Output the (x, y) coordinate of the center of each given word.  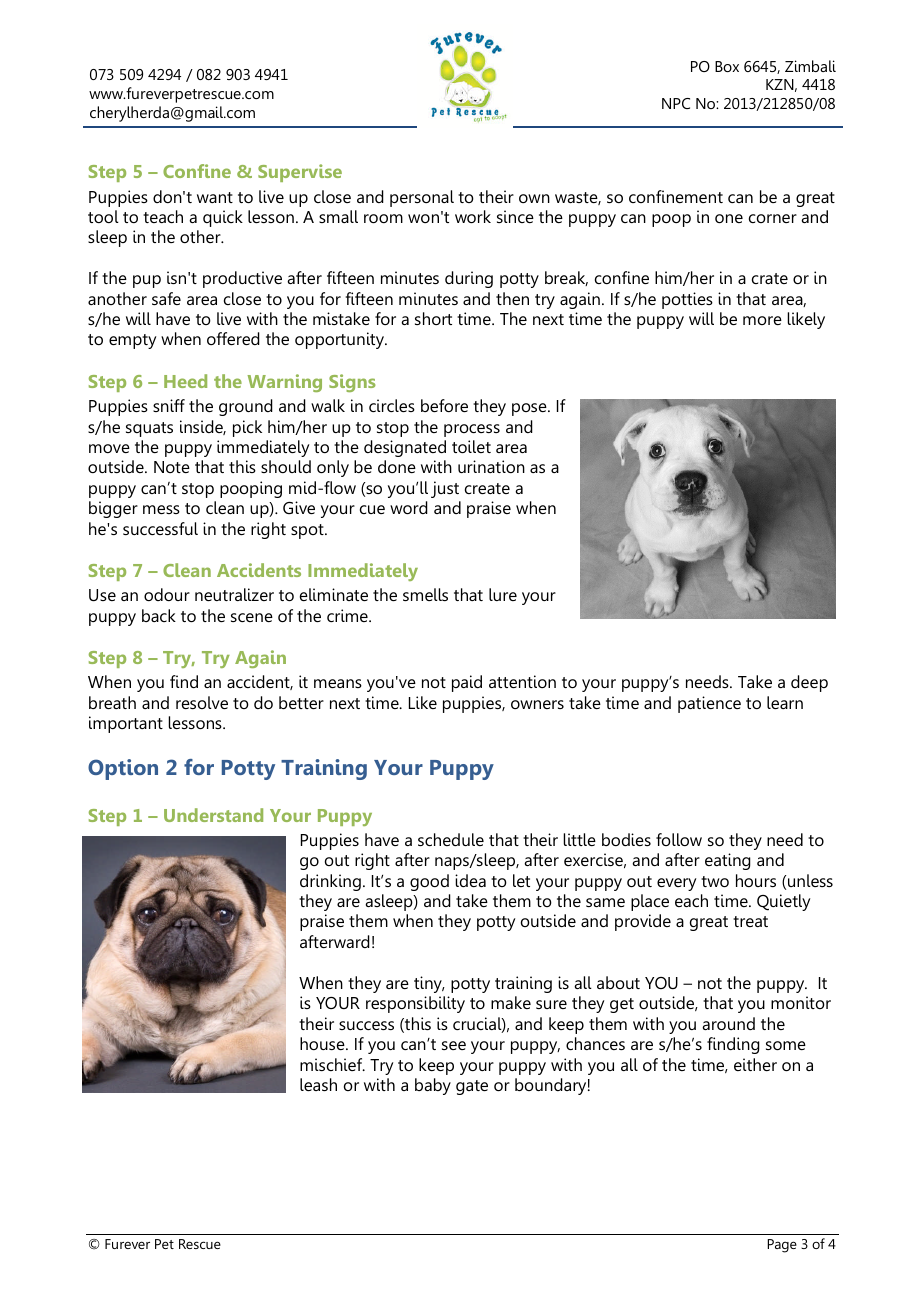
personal (422, 198)
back (159, 615)
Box (727, 66)
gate (472, 1087)
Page (782, 1246)
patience (709, 704)
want (215, 197)
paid (467, 683)
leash (318, 1084)
